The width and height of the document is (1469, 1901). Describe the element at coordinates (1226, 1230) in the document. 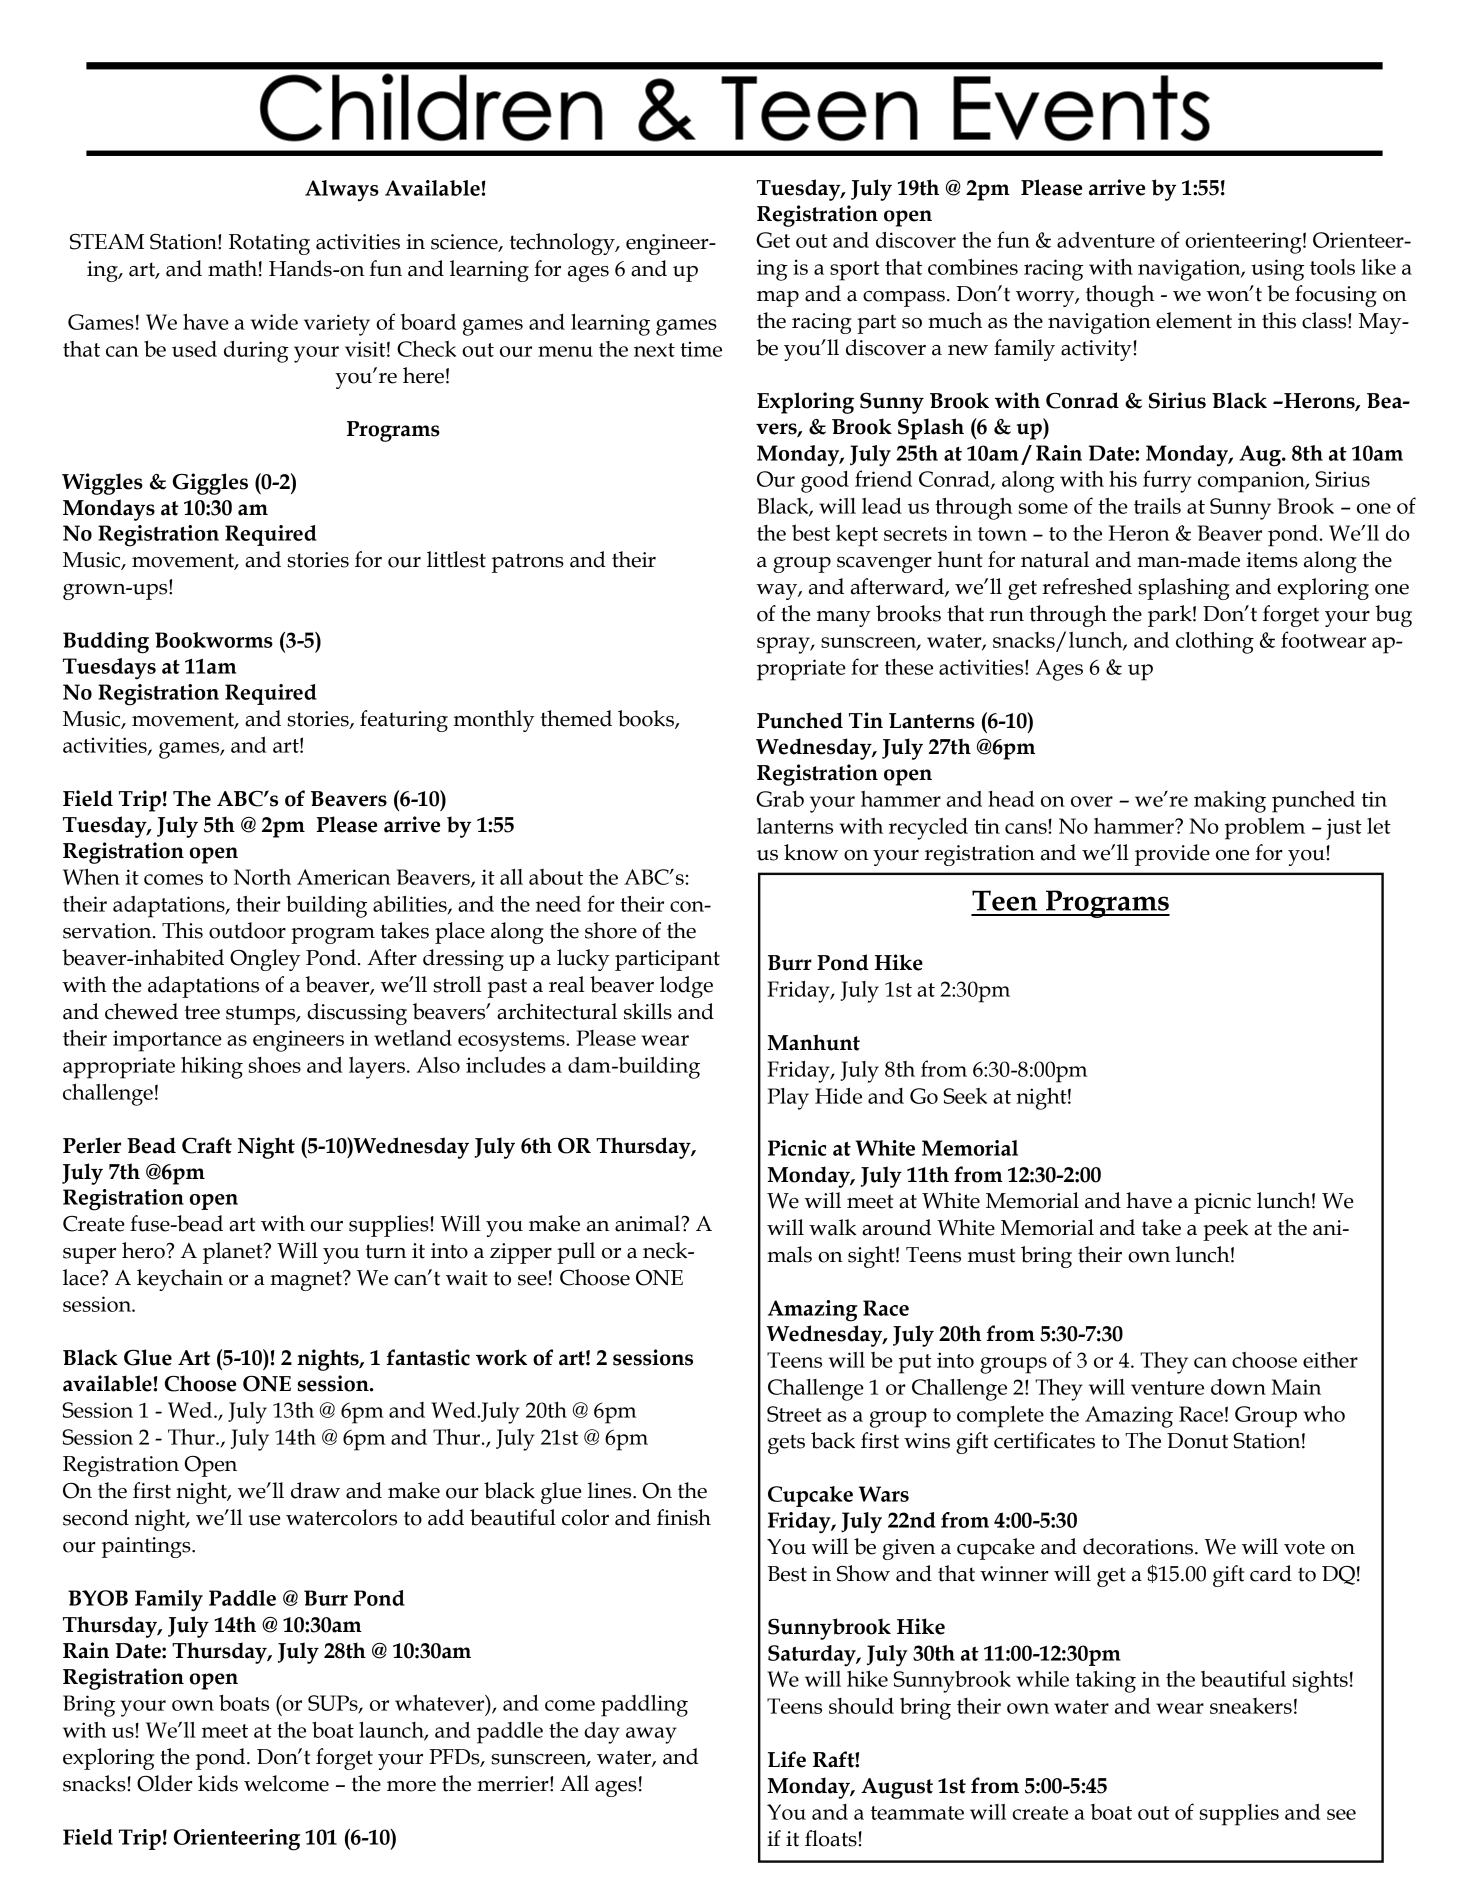

I see `peek` at that location.
